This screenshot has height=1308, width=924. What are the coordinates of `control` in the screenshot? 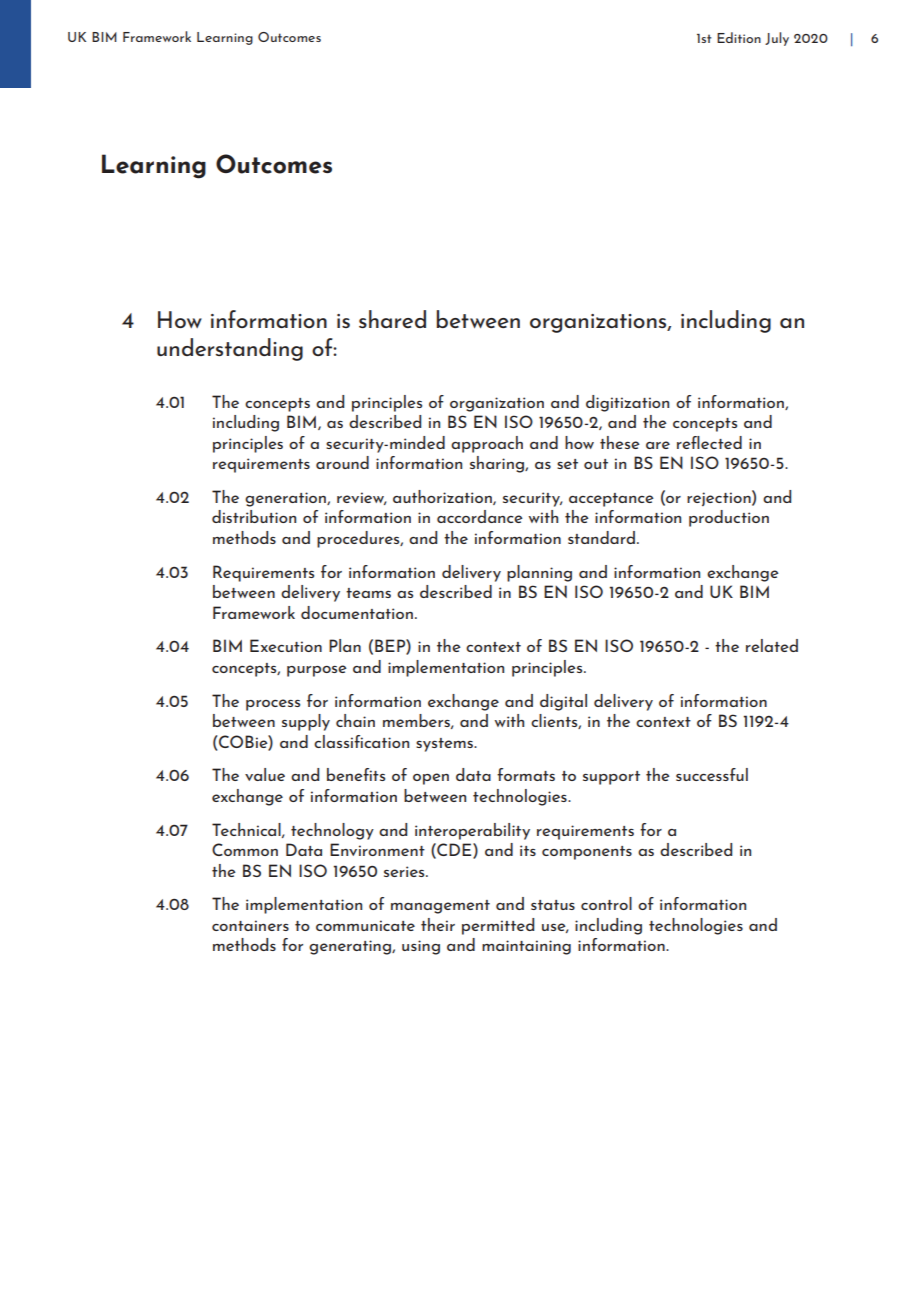 It's located at (606, 903).
